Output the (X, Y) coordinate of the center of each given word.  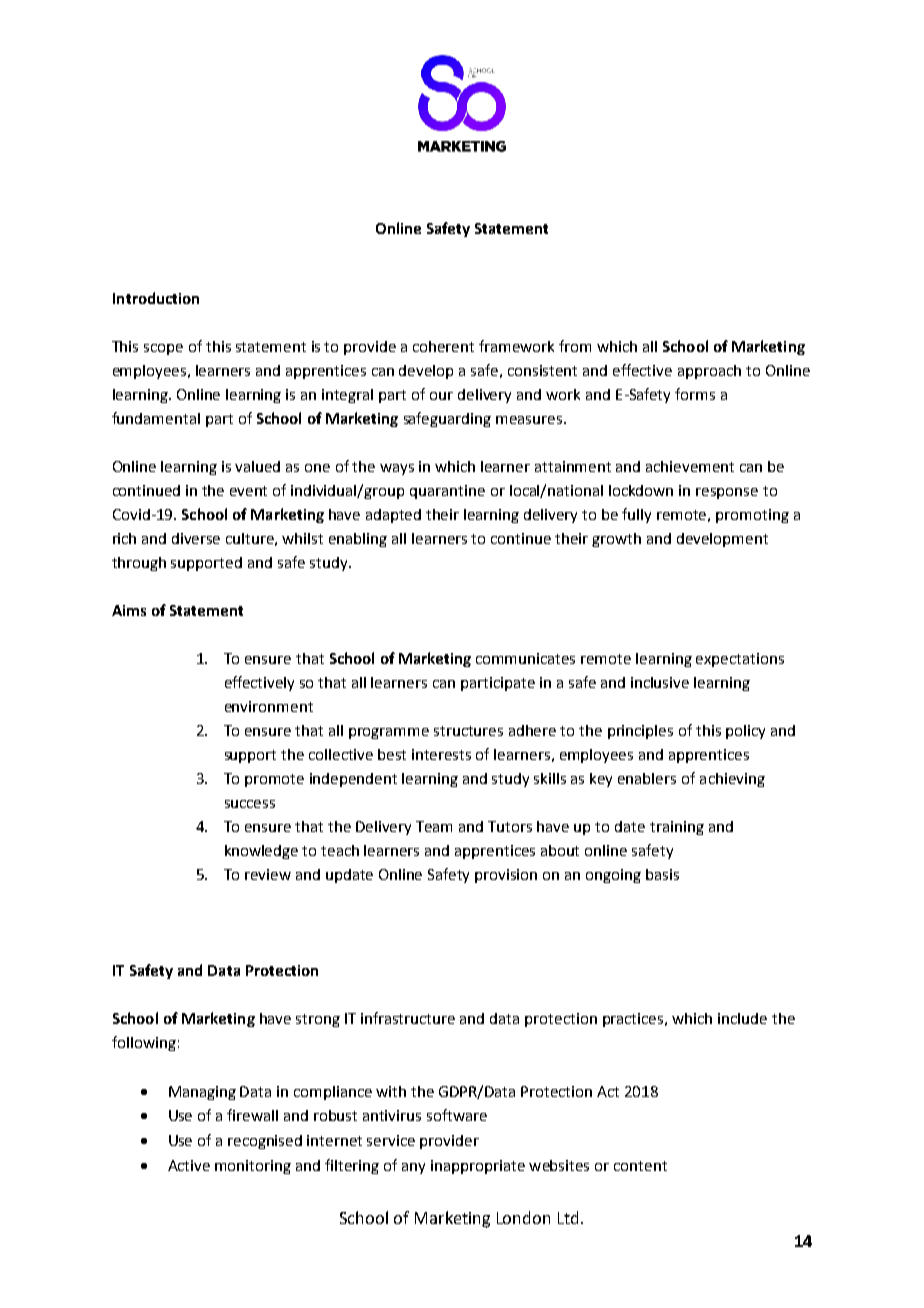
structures (468, 731)
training (677, 828)
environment (269, 706)
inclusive (660, 682)
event (248, 491)
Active (189, 1165)
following (144, 1043)
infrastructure (408, 1018)
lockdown (641, 490)
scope (163, 349)
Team (434, 826)
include (742, 1018)
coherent (443, 346)
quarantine (447, 492)
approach (709, 372)
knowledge (261, 852)
